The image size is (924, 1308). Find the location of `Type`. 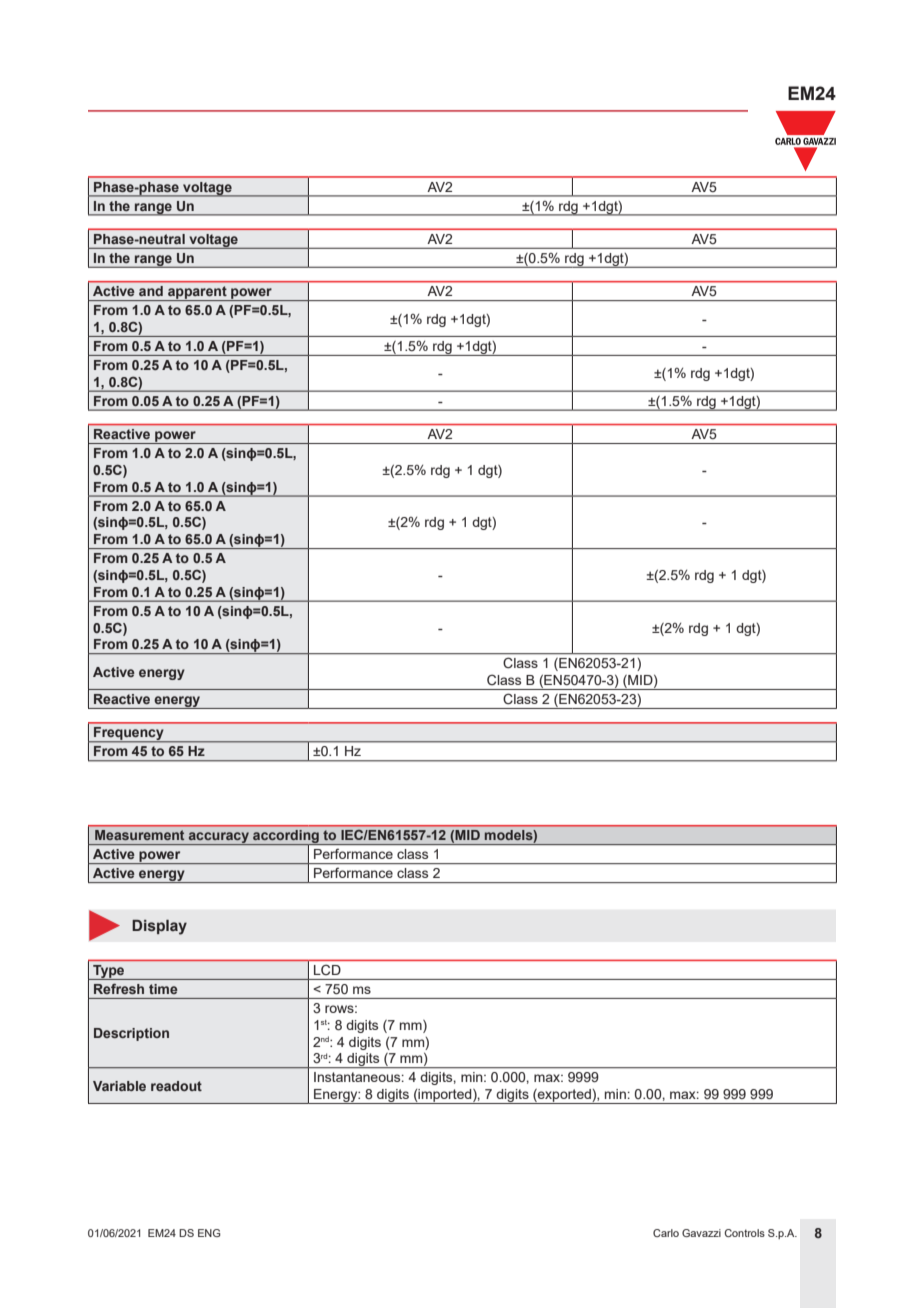

Type is located at coordinates (109, 972).
